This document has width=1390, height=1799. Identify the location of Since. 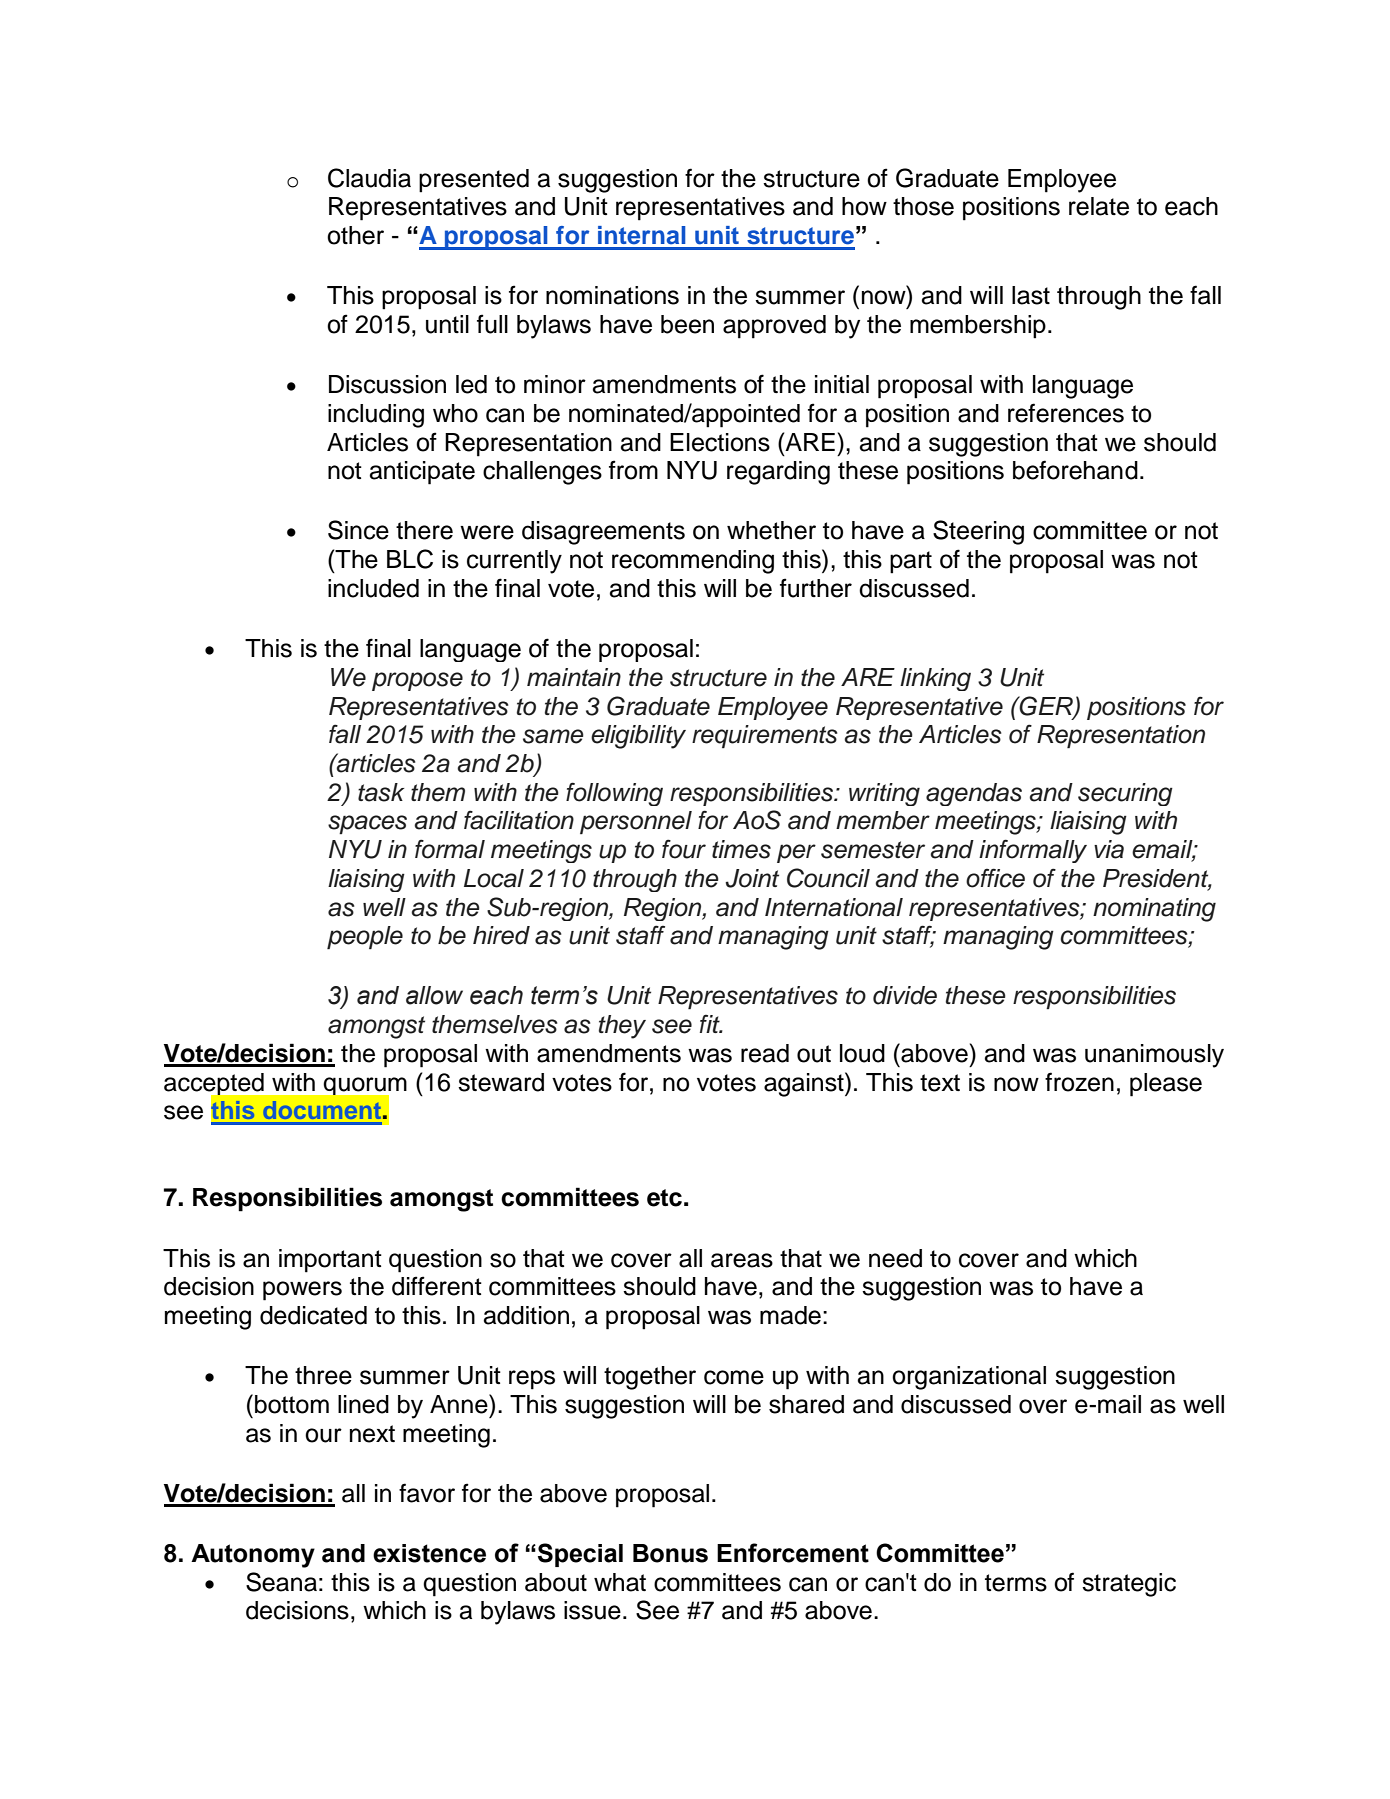
(358, 530).
